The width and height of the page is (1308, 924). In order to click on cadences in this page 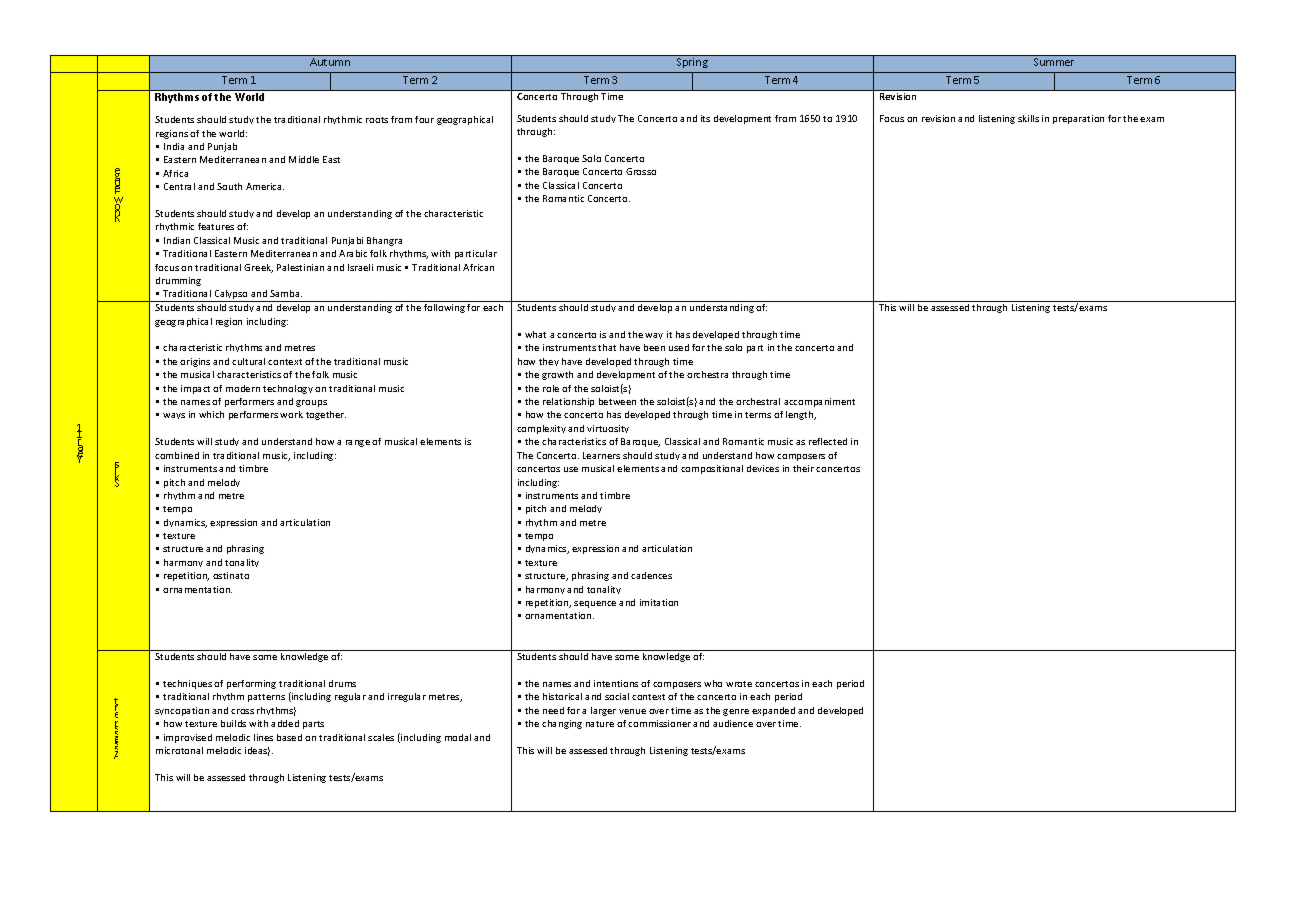, I will do `click(651, 575)`.
